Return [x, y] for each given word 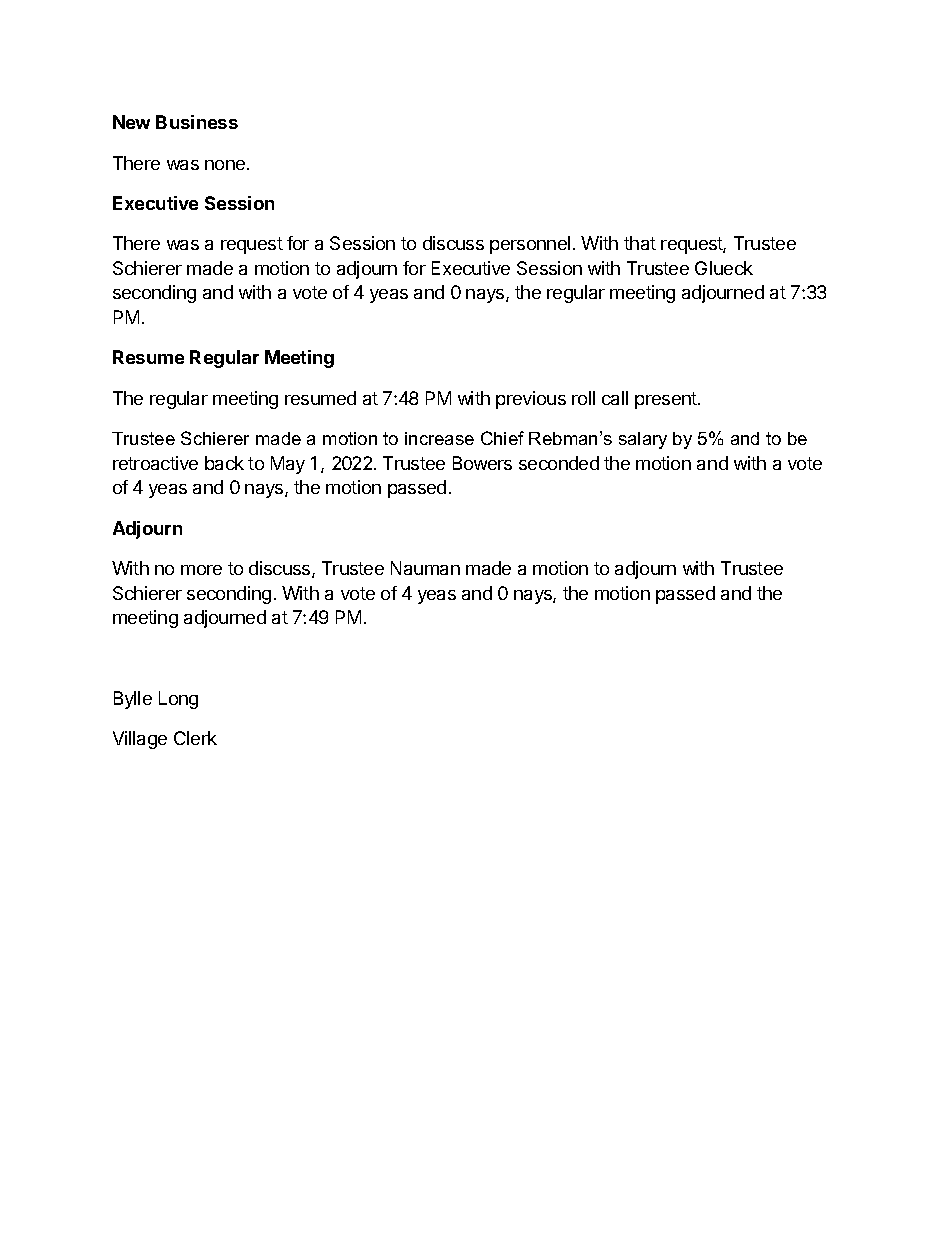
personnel [530, 245]
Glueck [724, 268]
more [201, 570]
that [640, 243]
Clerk [195, 738]
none [226, 165]
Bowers [482, 463]
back [224, 463]
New [131, 122]
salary [643, 440]
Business [197, 122]
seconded [559, 463]
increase [439, 438]
